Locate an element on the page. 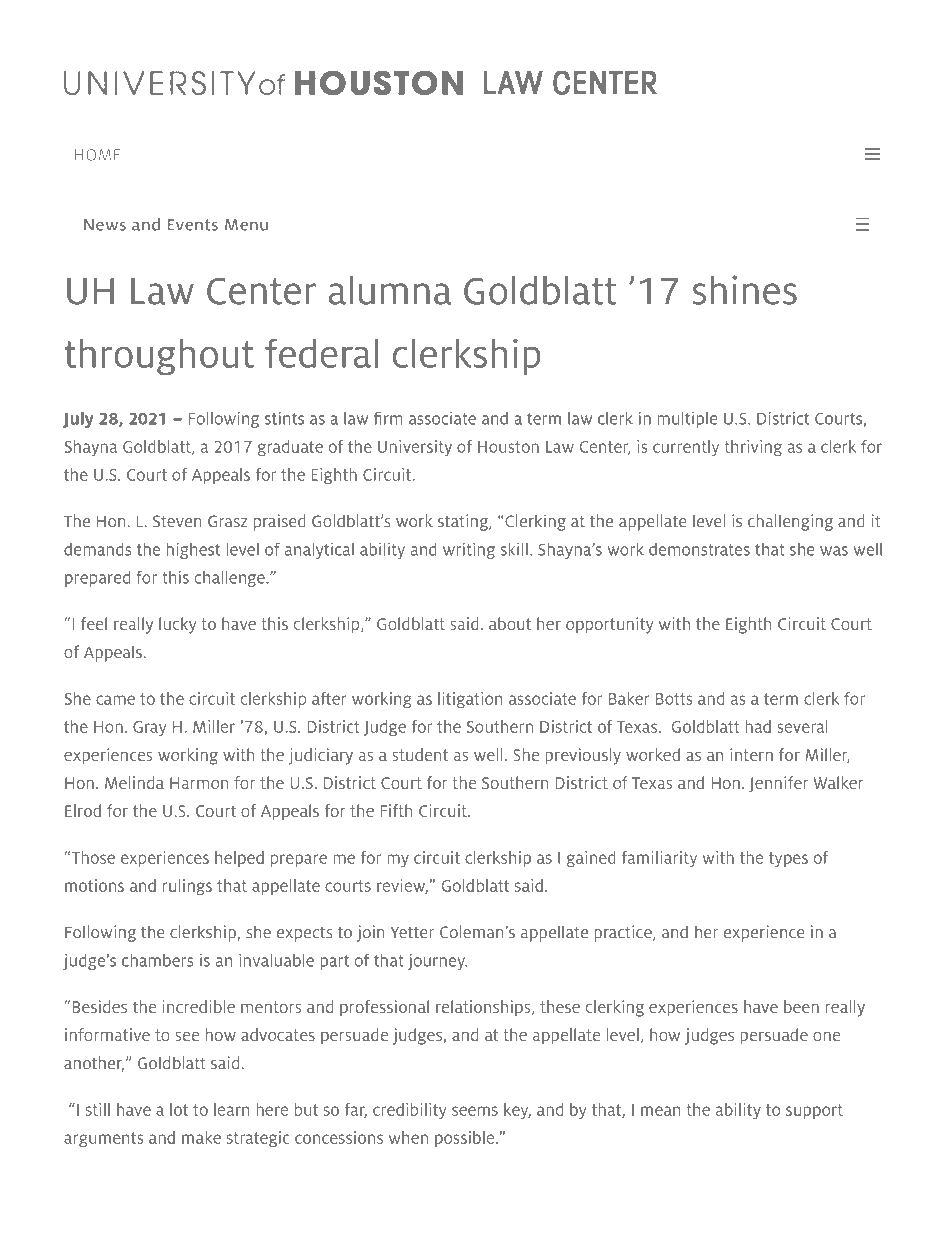  Events is located at coordinates (192, 225).
